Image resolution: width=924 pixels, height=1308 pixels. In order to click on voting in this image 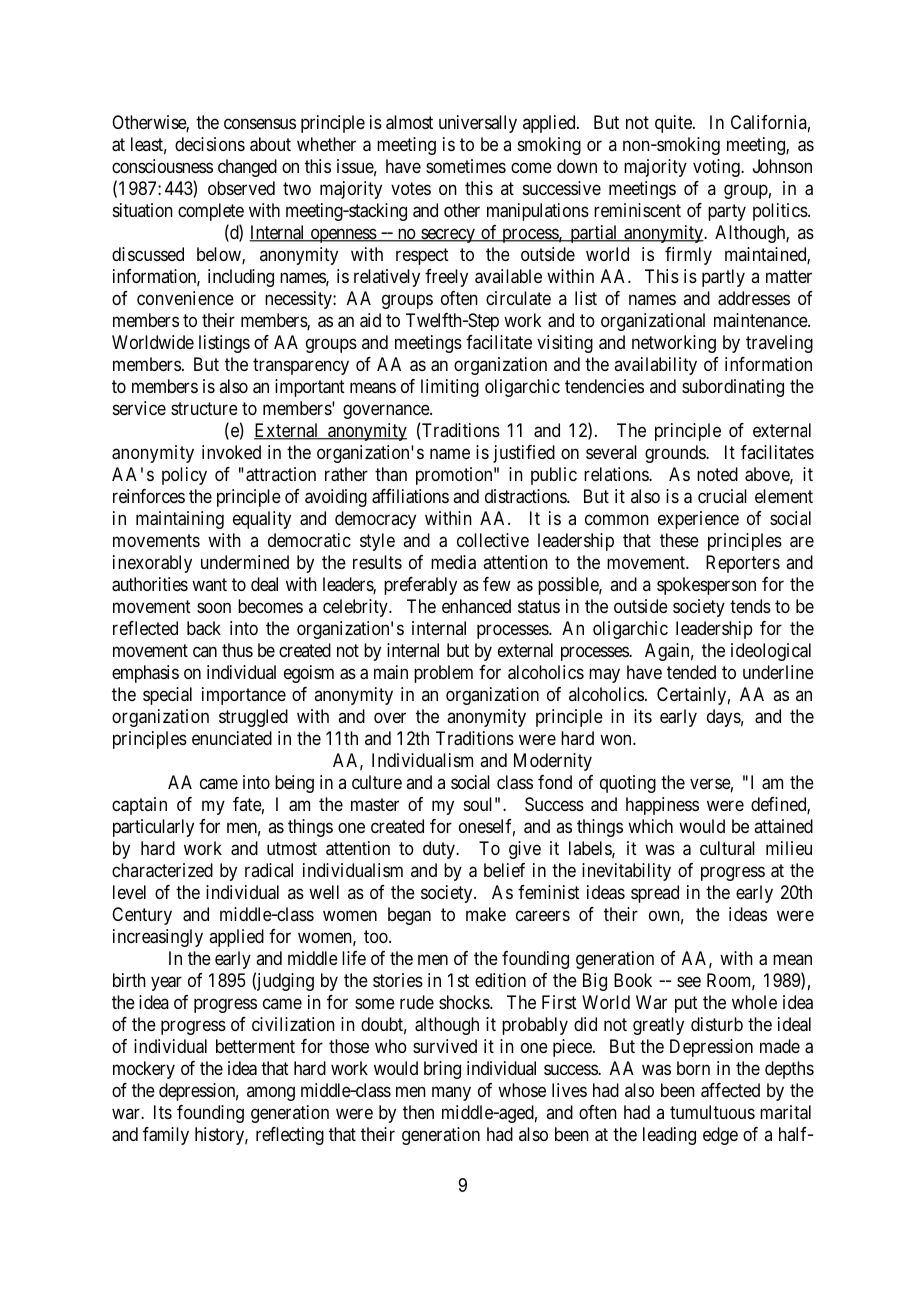, I will do `click(718, 168)`.
